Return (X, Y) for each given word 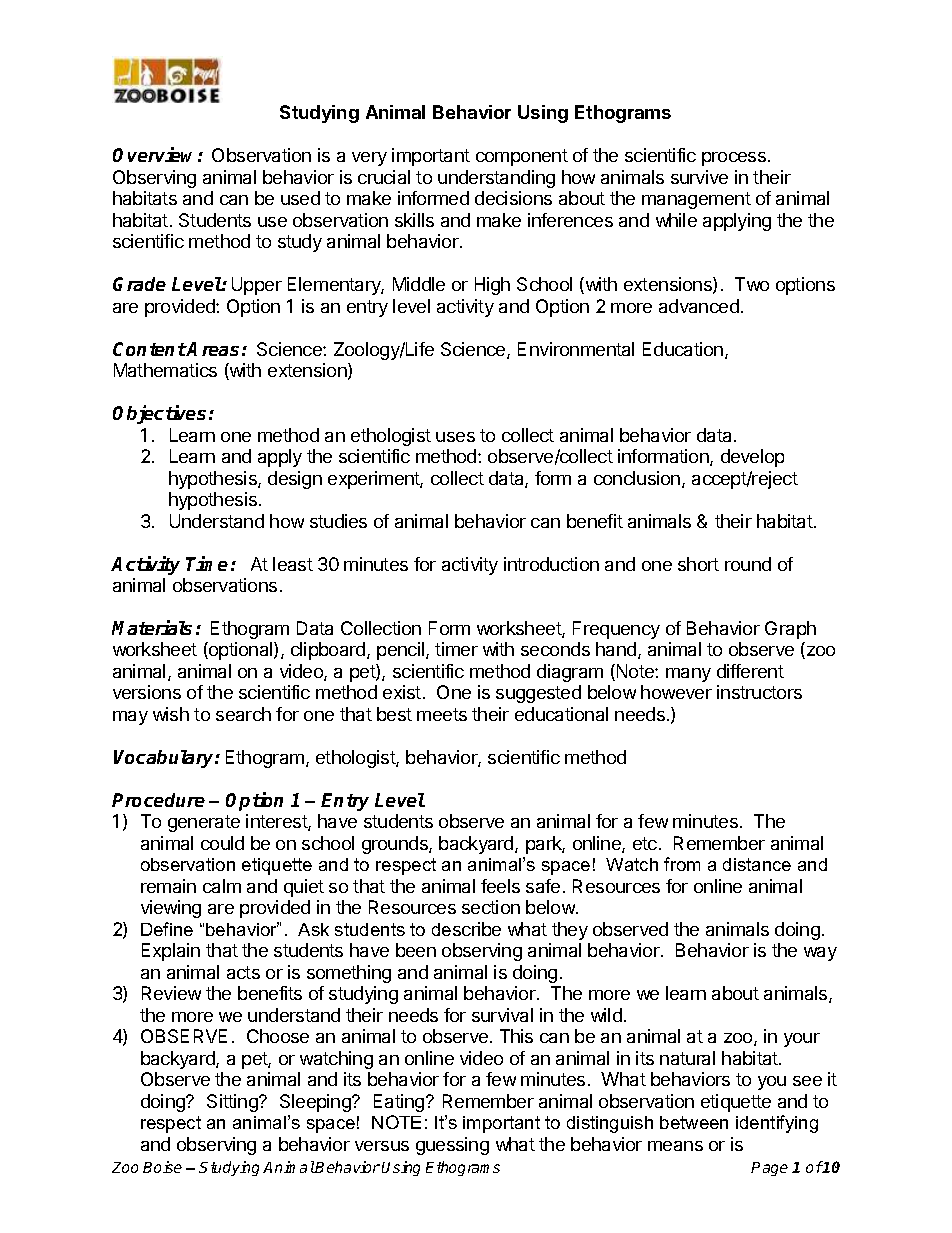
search (243, 714)
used (300, 198)
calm (222, 886)
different (750, 671)
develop (752, 458)
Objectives (161, 414)
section (491, 907)
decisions (513, 198)
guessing (452, 1146)
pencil (402, 651)
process (734, 159)
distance (757, 864)
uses (455, 437)
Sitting (233, 1103)
